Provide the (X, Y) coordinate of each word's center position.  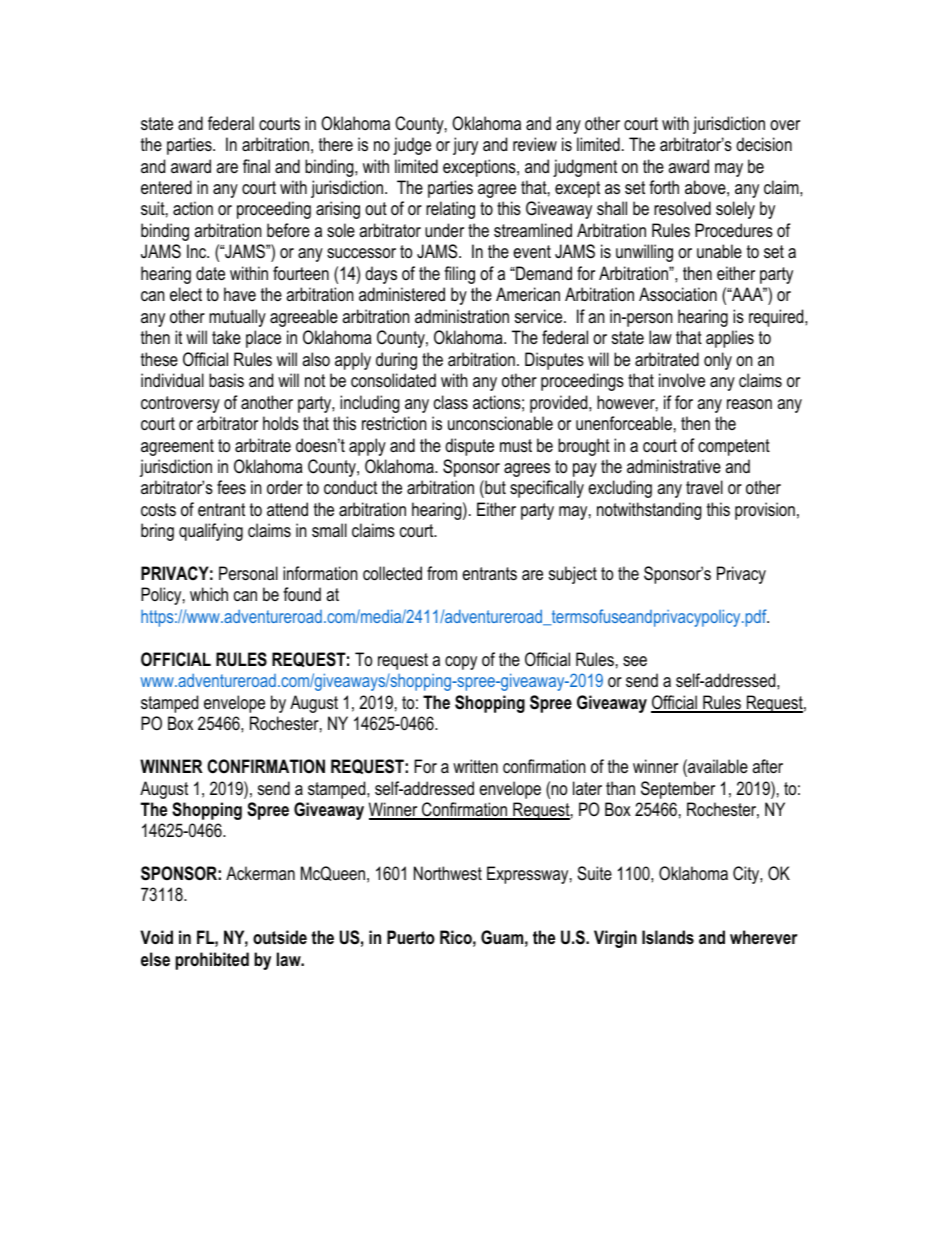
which (209, 594)
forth (664, 187)
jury (465, 146)
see (635, 661)
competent (734, 447)
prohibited (212, 961)
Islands (668, 937)
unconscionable (500, 423)
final (256, 166)
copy (461, 663)
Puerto (411, 937)
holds (281, 423)
